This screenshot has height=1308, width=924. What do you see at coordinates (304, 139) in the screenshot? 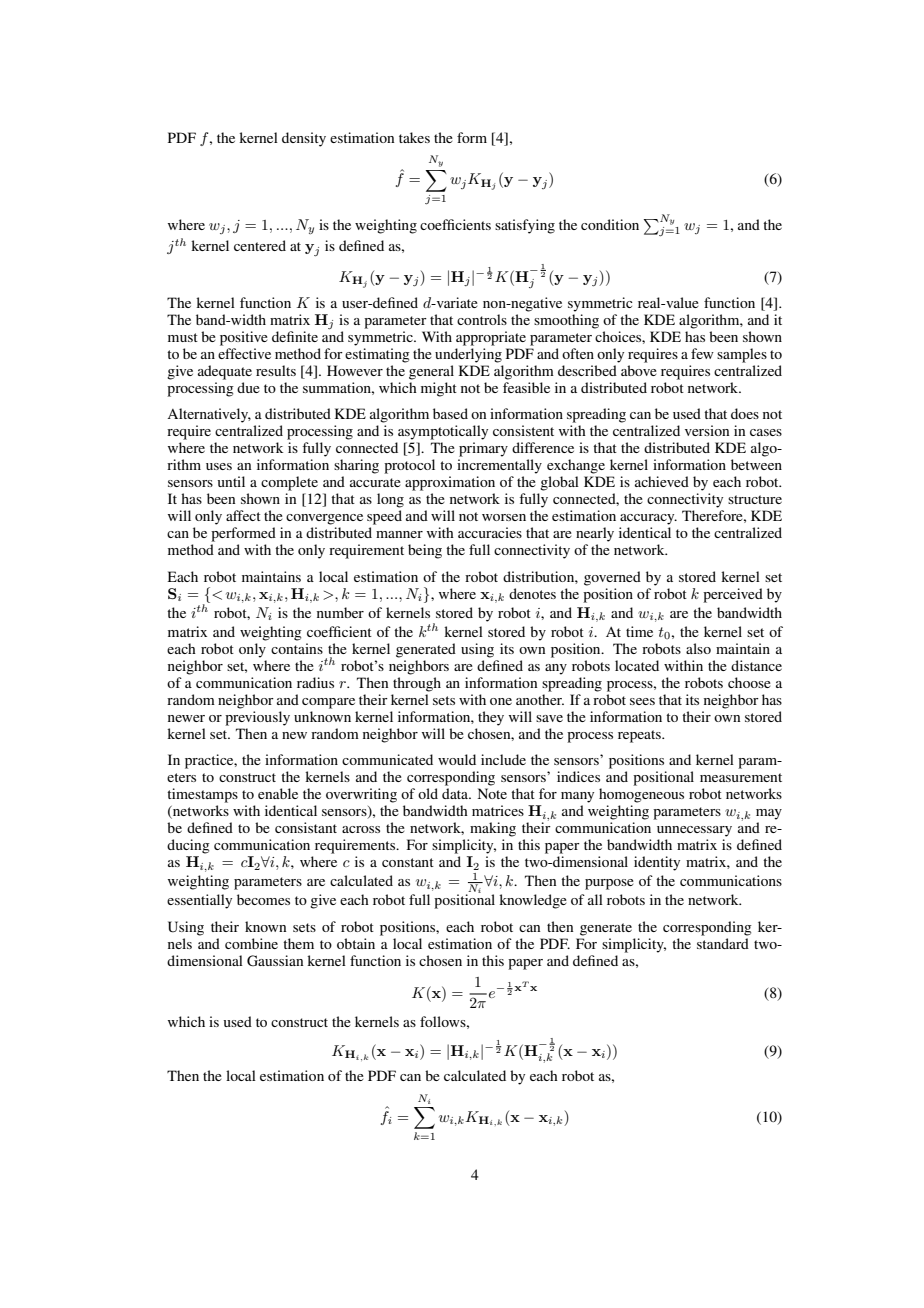
I see `density` at bounding box center [304, 139].
